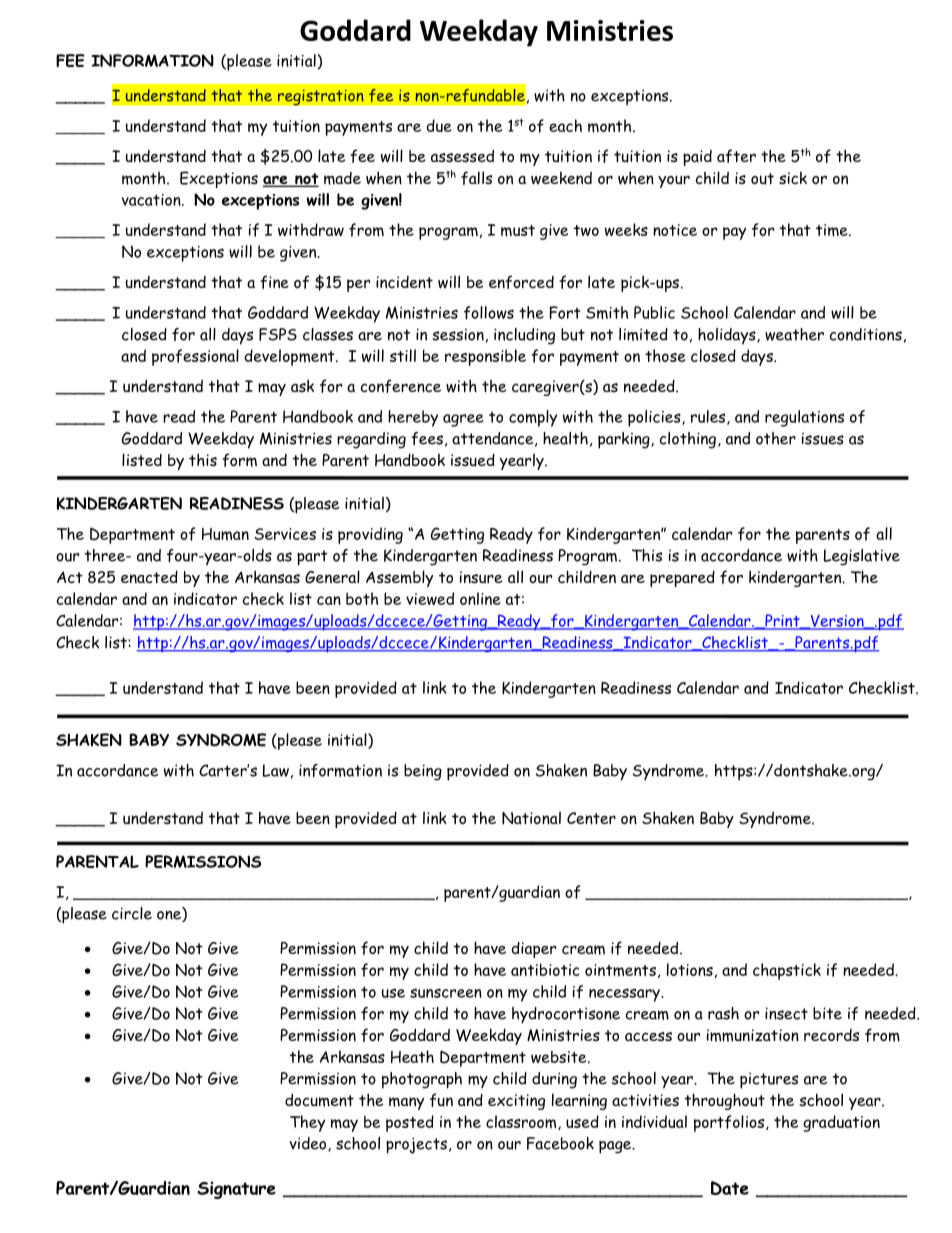  Describe the element at coordinates (533, 949) in the screenshot. I see `diaper` at that location.
